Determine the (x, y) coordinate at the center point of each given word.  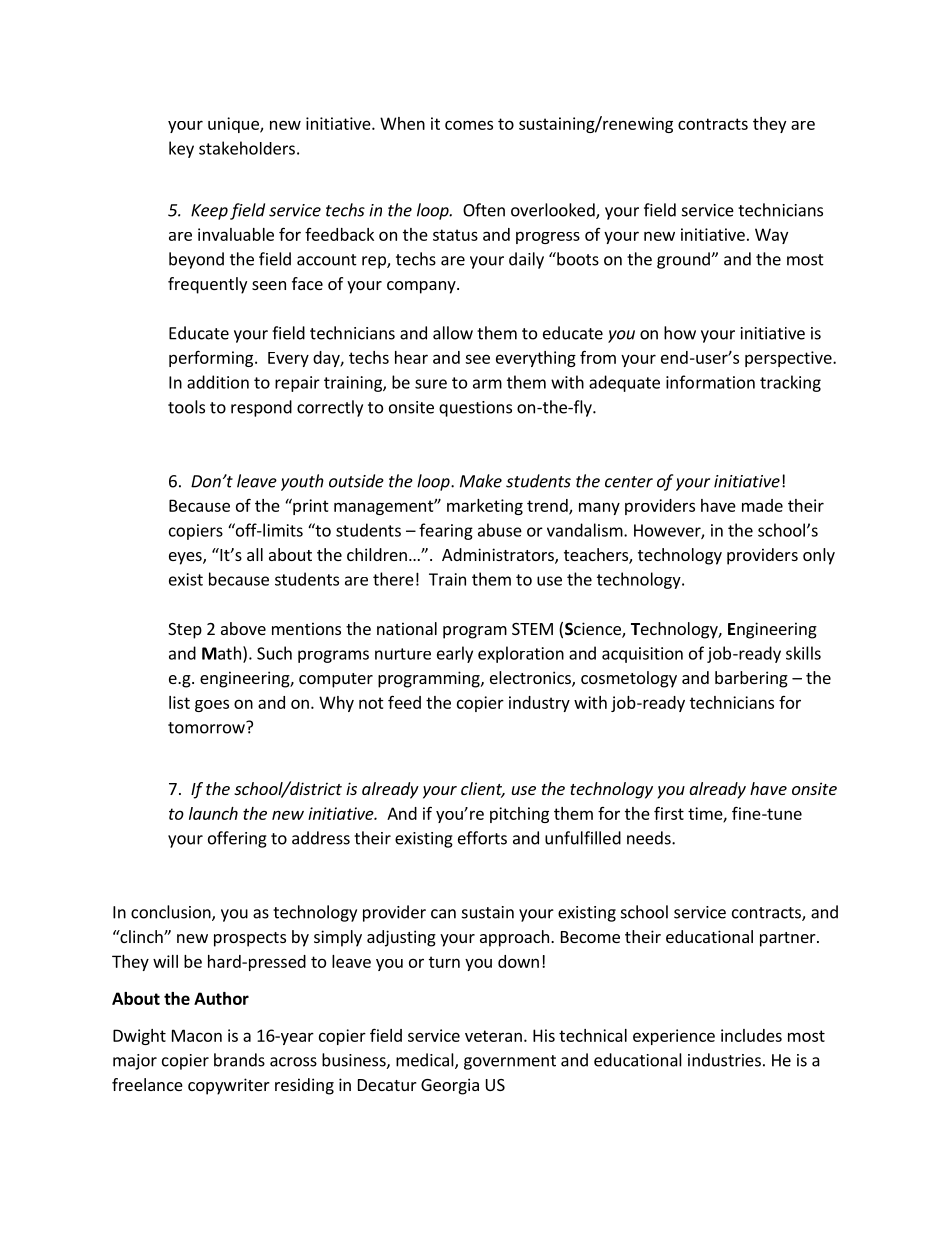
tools (186, 407)
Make (481, 481)
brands (239, 1060)
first (669, 813)
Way (771, 236)
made (762, 505)
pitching (519, 815)
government (510, 1062)
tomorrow (207, 727)
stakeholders (247, 148)
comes (469, 125)
